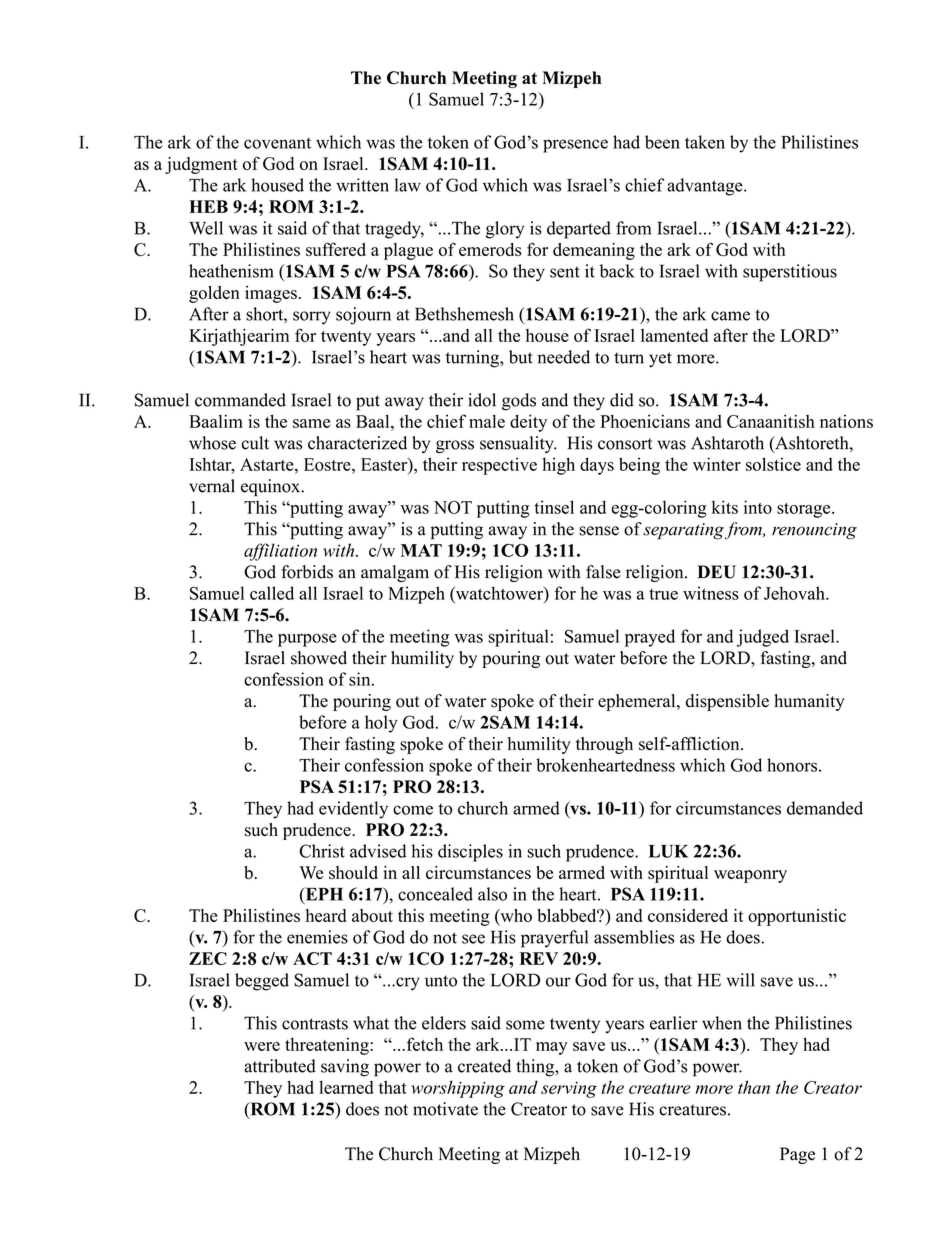  Describe the element at coordinates (280, 1066) in the image. I see `attributed` at that location.
